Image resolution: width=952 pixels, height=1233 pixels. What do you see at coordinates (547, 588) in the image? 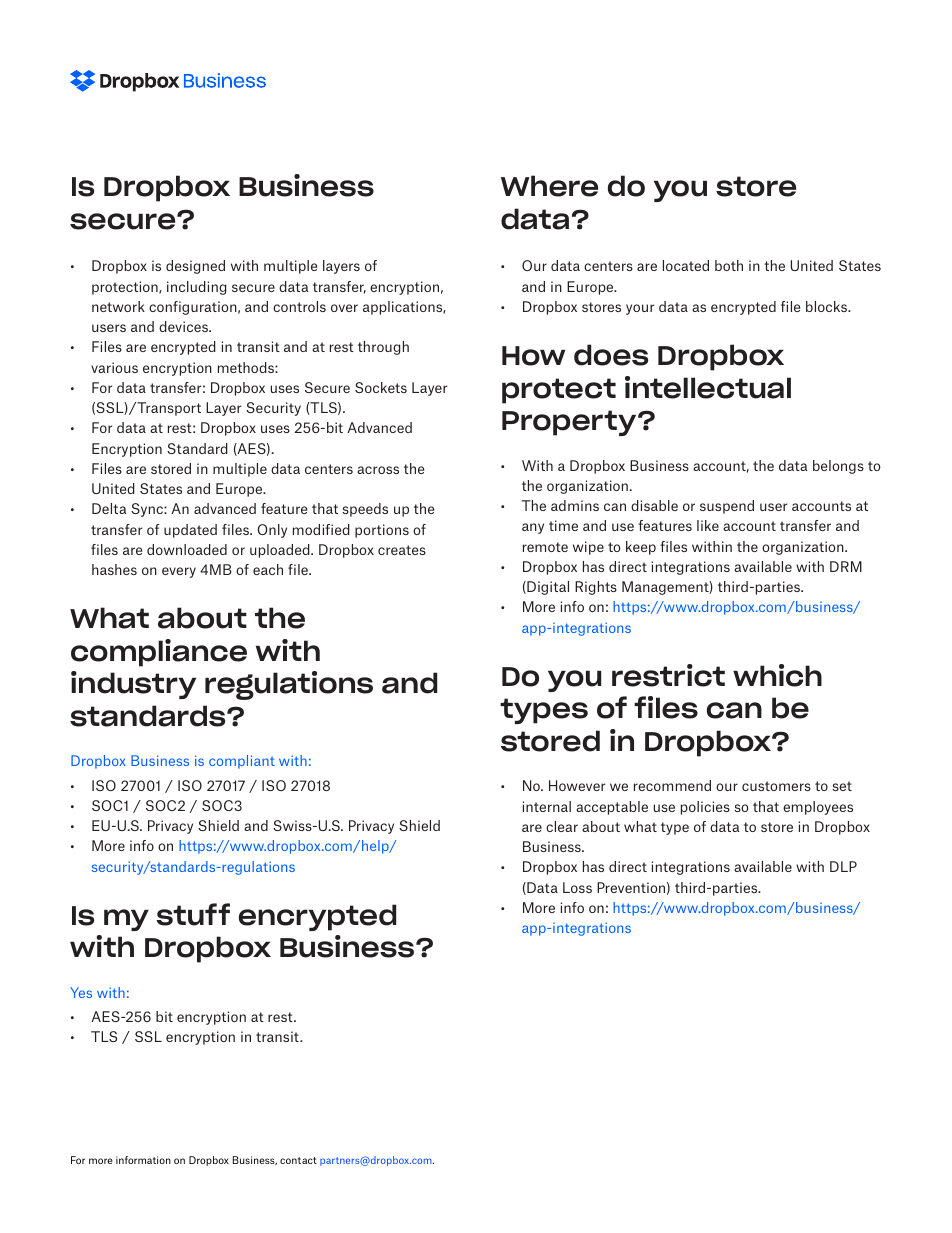
I see `Digital` at bounding box center [547, 588].
